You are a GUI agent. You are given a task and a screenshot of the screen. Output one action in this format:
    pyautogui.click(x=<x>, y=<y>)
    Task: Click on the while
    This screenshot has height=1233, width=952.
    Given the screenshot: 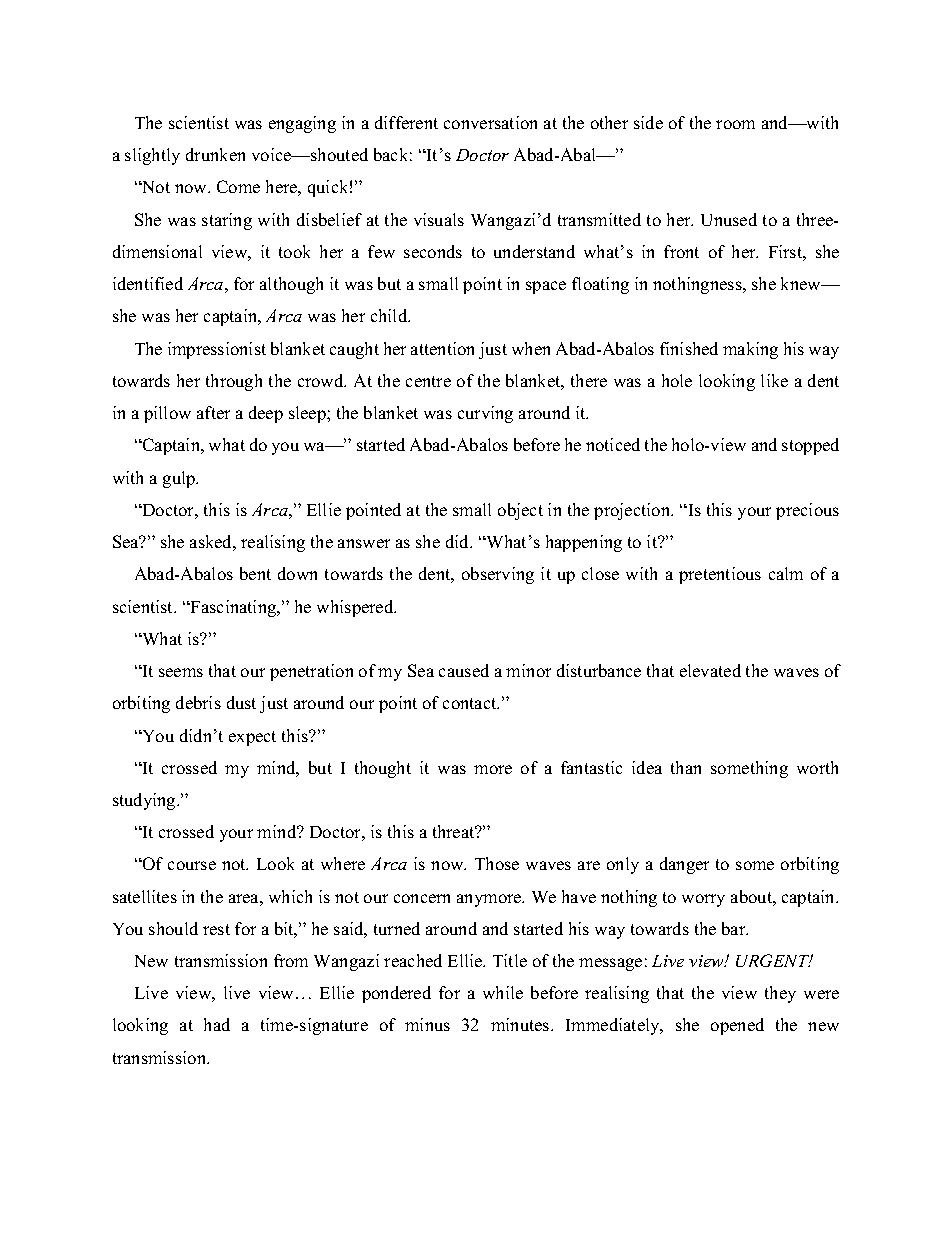 What is the action you would take?
    pyautogui.click(x=503, y=992)
